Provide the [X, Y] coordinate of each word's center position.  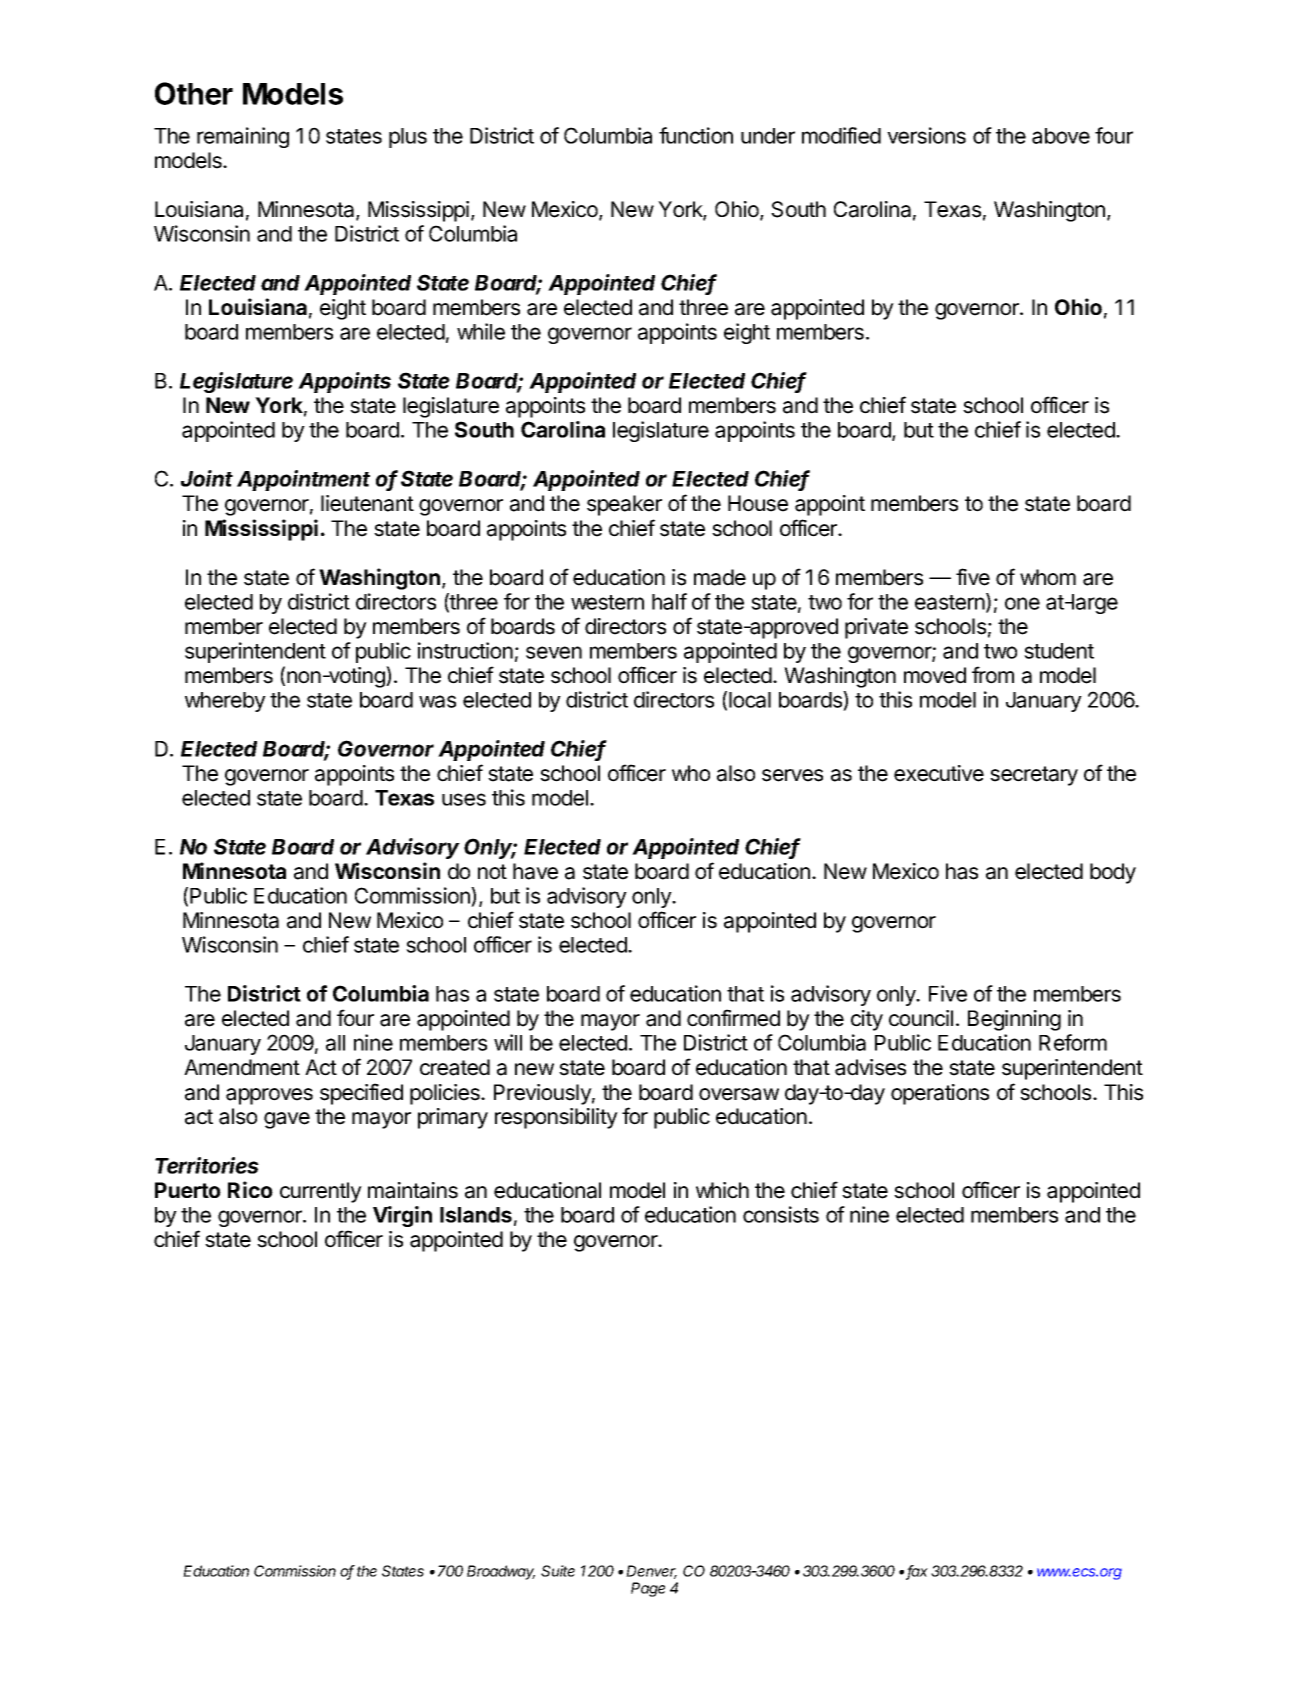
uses [464, 799]
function [696, 135]
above [1061, 136]
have [535, 871]
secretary [1034, 776]
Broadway [501, 1572]
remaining [243, 137]
